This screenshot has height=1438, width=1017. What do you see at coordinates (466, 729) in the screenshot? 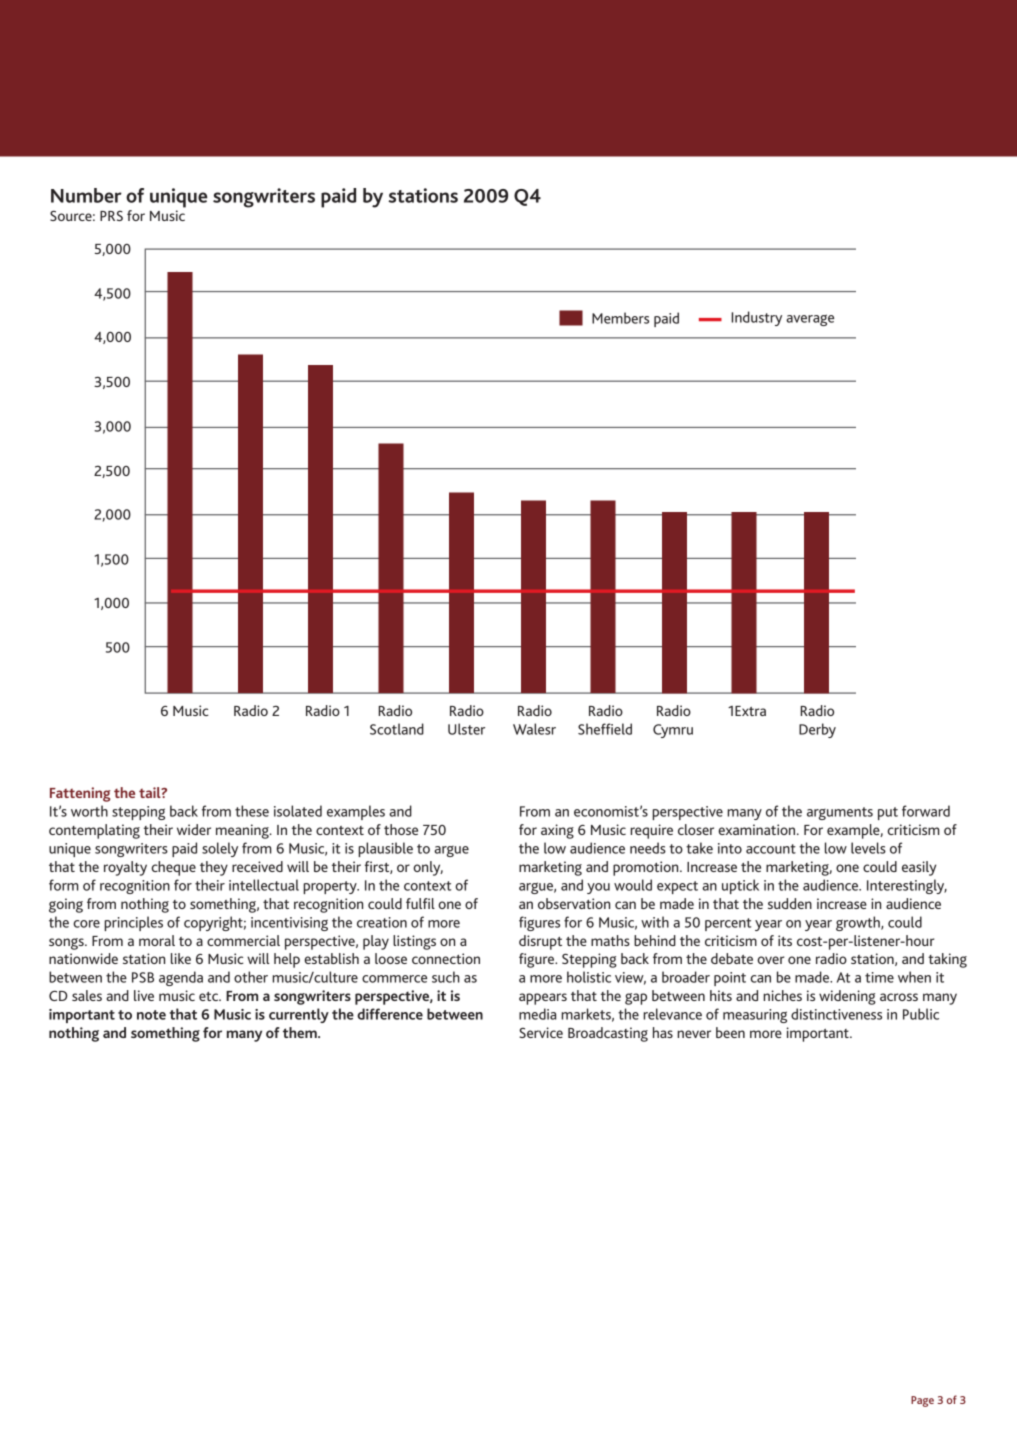
I see `Ulster` at bounding box center [466, 729].
